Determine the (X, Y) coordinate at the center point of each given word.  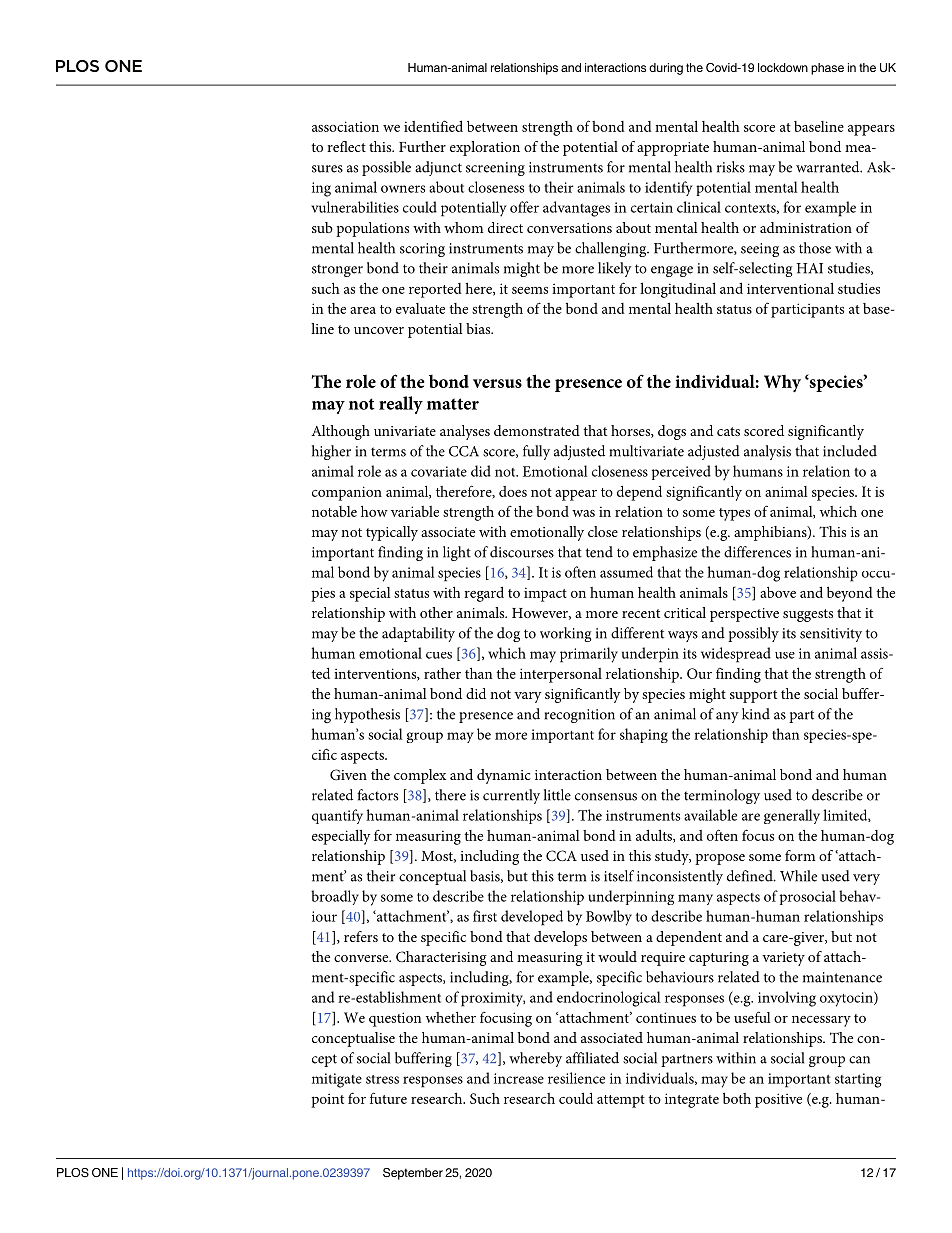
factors (377, 795)
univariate (405, 431)
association (345, 126)
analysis (767, 452)
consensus (606, 797)
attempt (621, 1101)
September (413, 1174)
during (666, 69)
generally (792, 816)
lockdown (783, 67)
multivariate (646, 451)
